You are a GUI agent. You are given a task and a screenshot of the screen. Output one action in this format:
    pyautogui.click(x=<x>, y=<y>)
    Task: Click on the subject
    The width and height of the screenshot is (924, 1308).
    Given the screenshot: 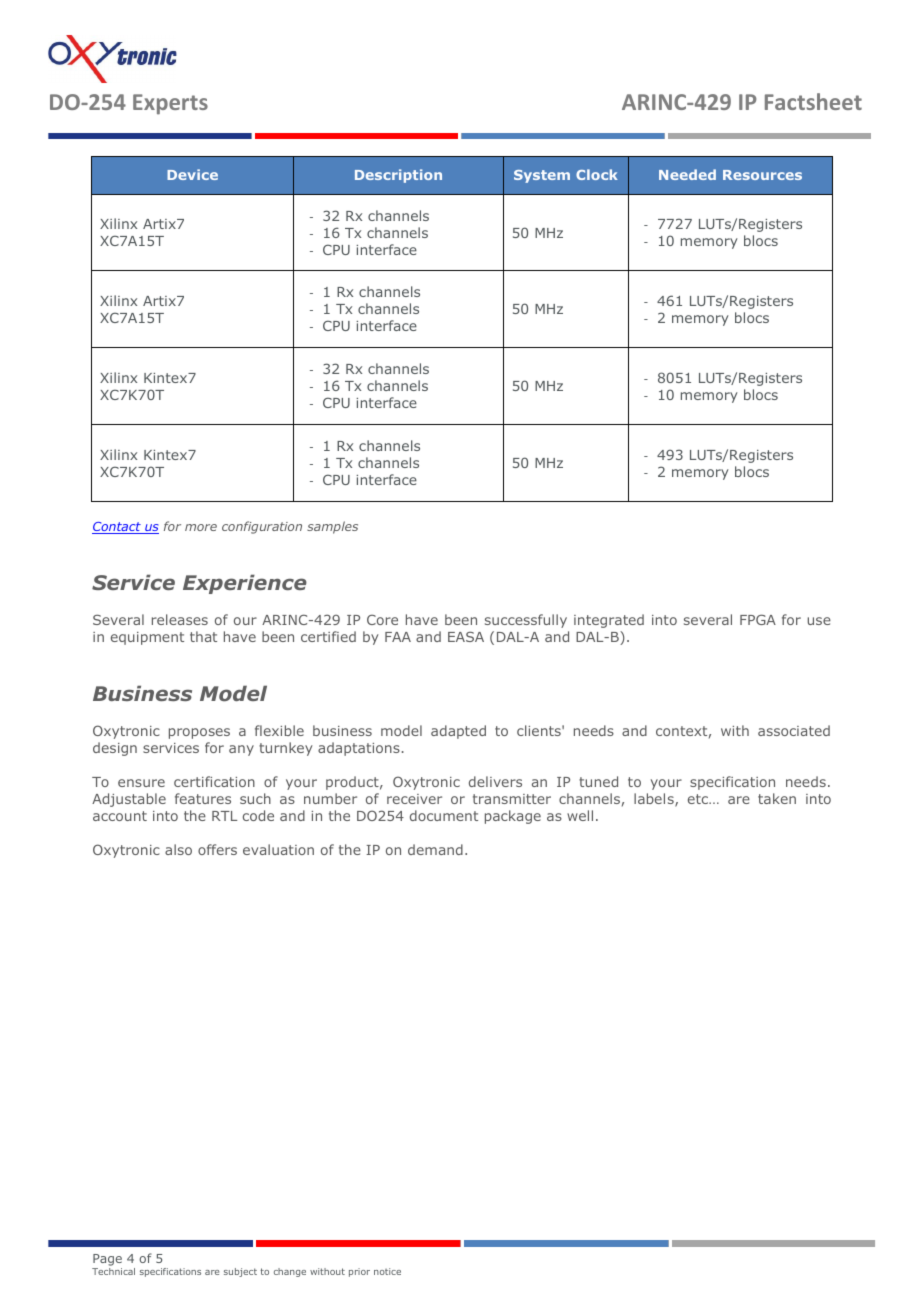 What is the action you would take?
    pyautogui.click(x=240, y=1272)
